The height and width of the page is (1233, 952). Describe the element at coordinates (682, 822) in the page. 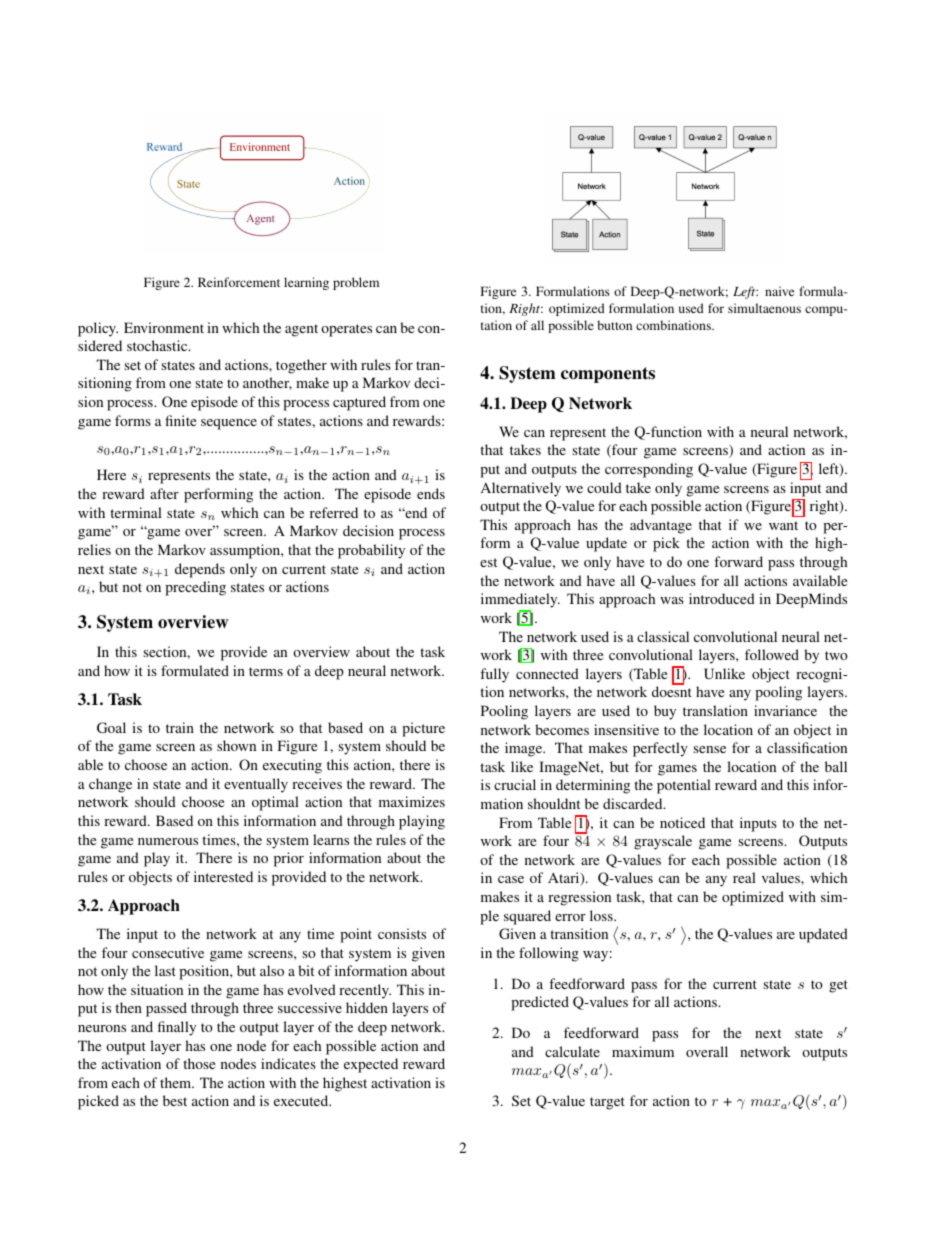

I see `noticed` at that location.
